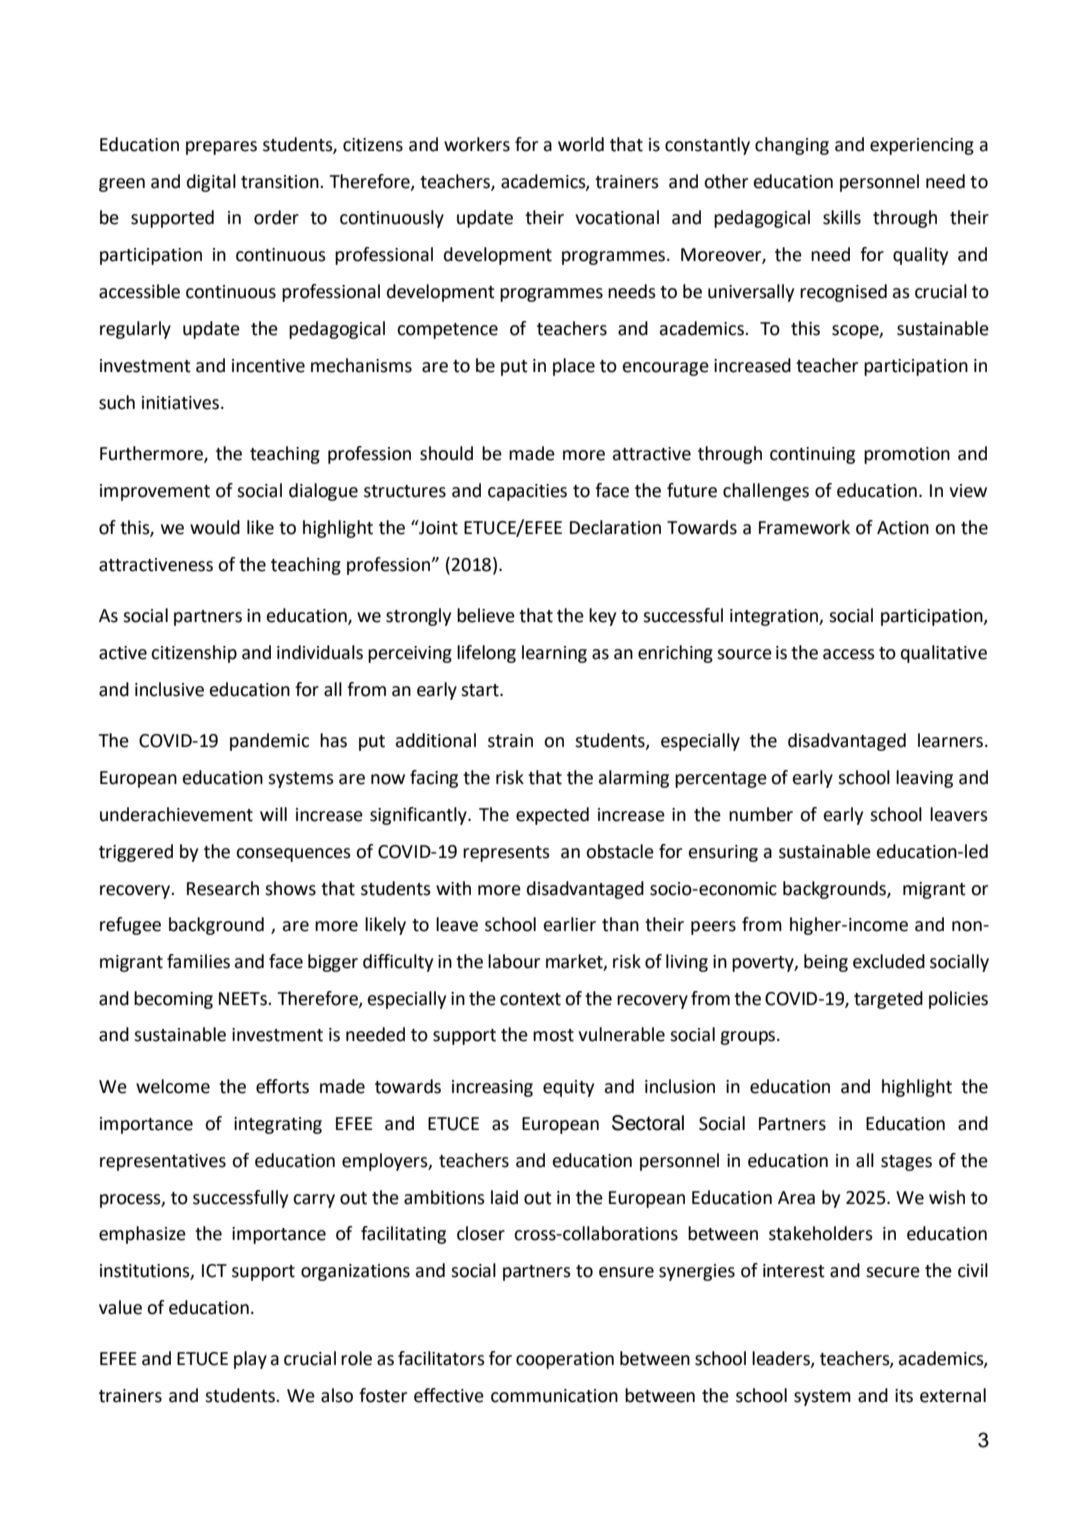 This screenshot has width=1087, height=1539. Describe the element at coordinates (180, 403) in the screenshot. I see `initiatives` at that location.
